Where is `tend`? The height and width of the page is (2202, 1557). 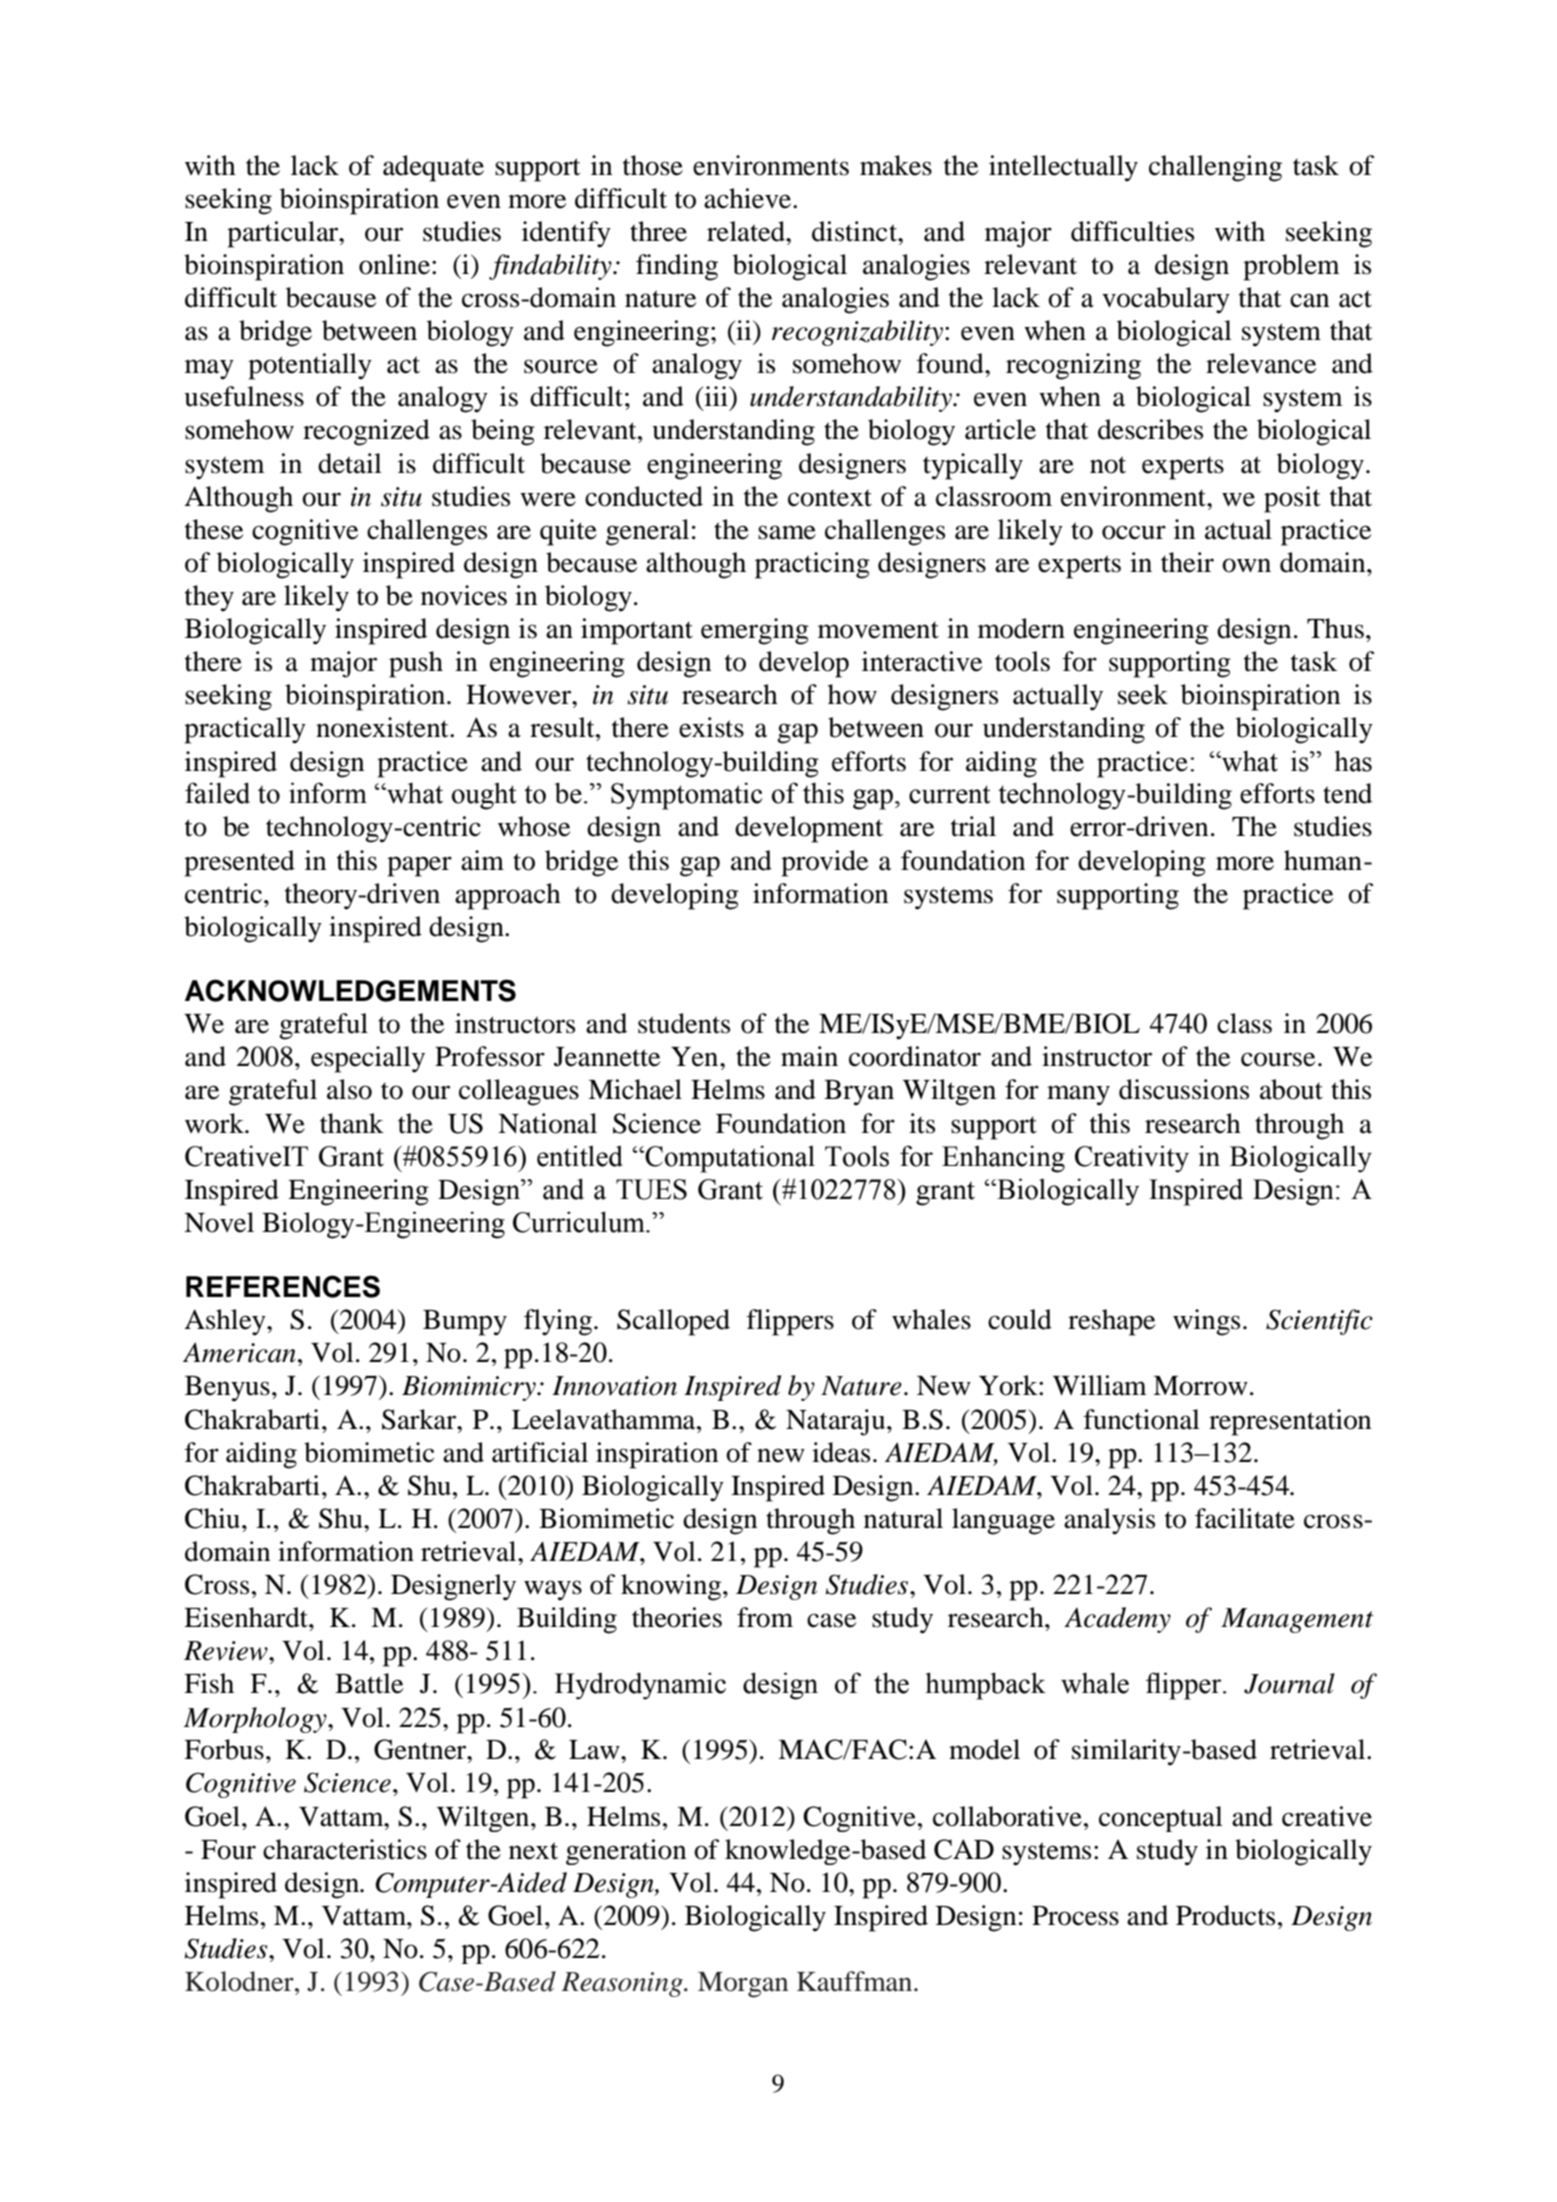
tend is located at coordinates (1347, 793).
